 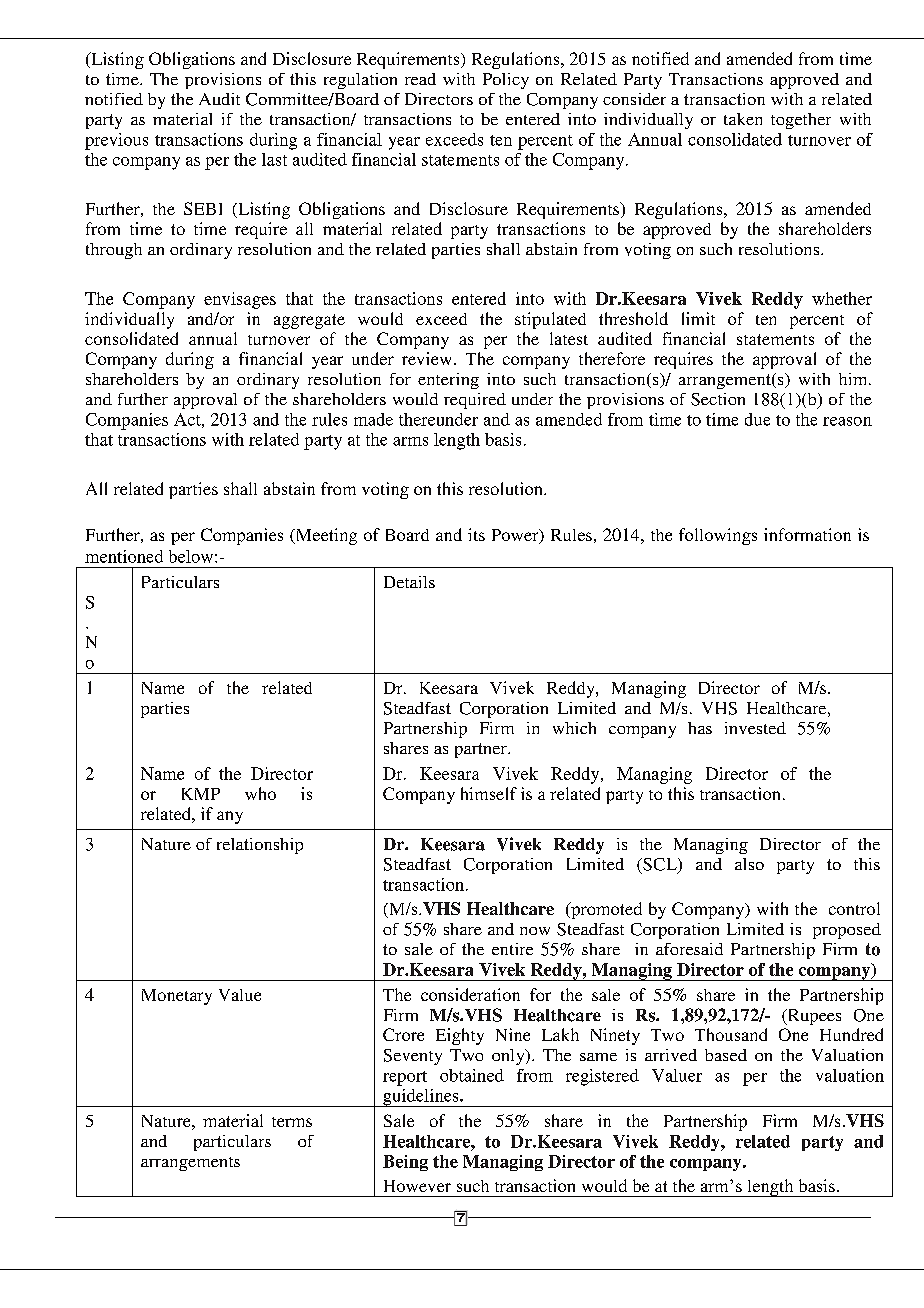 I want to click on taken, so click(x=743, y=119).
